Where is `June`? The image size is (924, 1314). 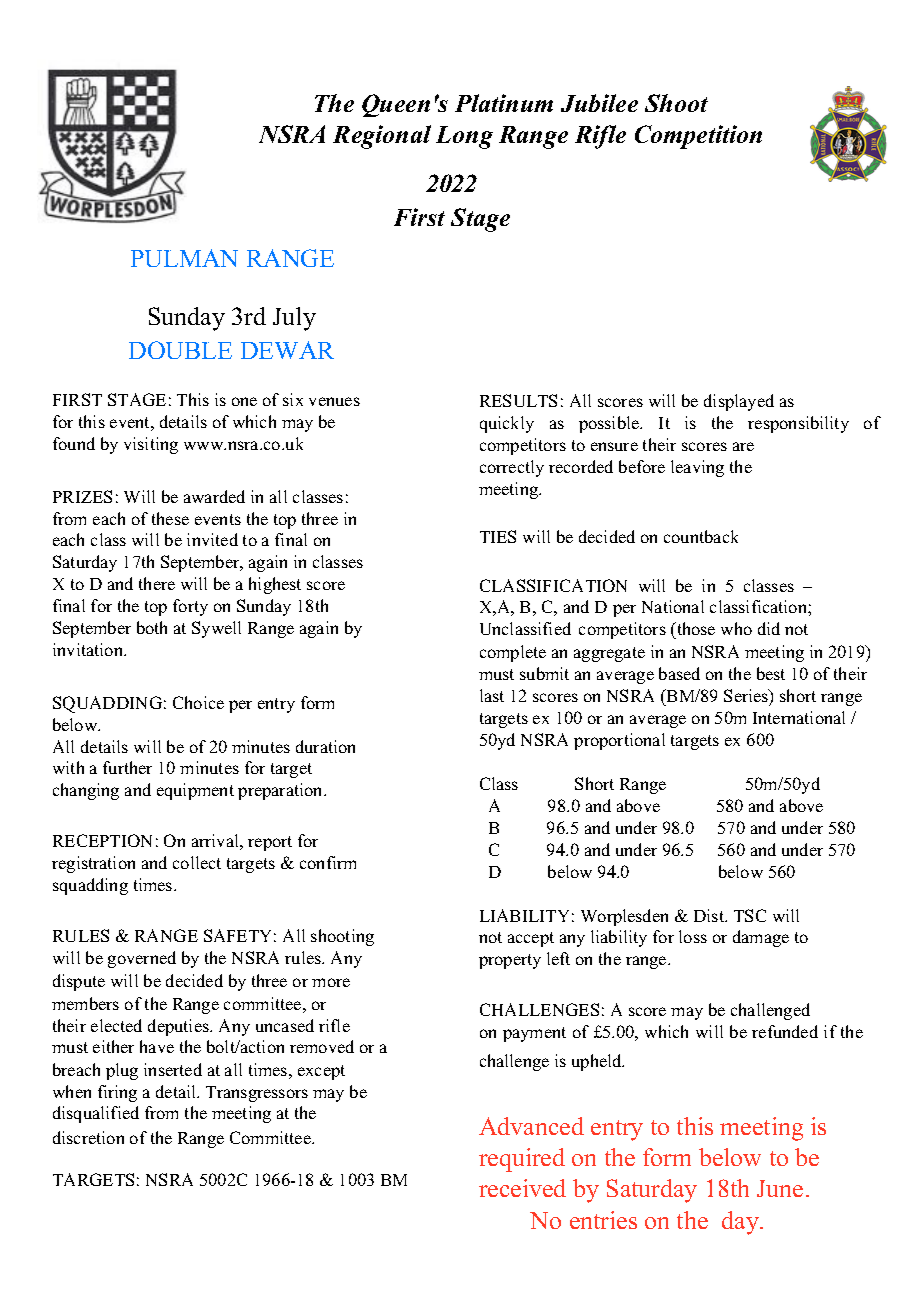
June is located at coordinates (780, 1188).
